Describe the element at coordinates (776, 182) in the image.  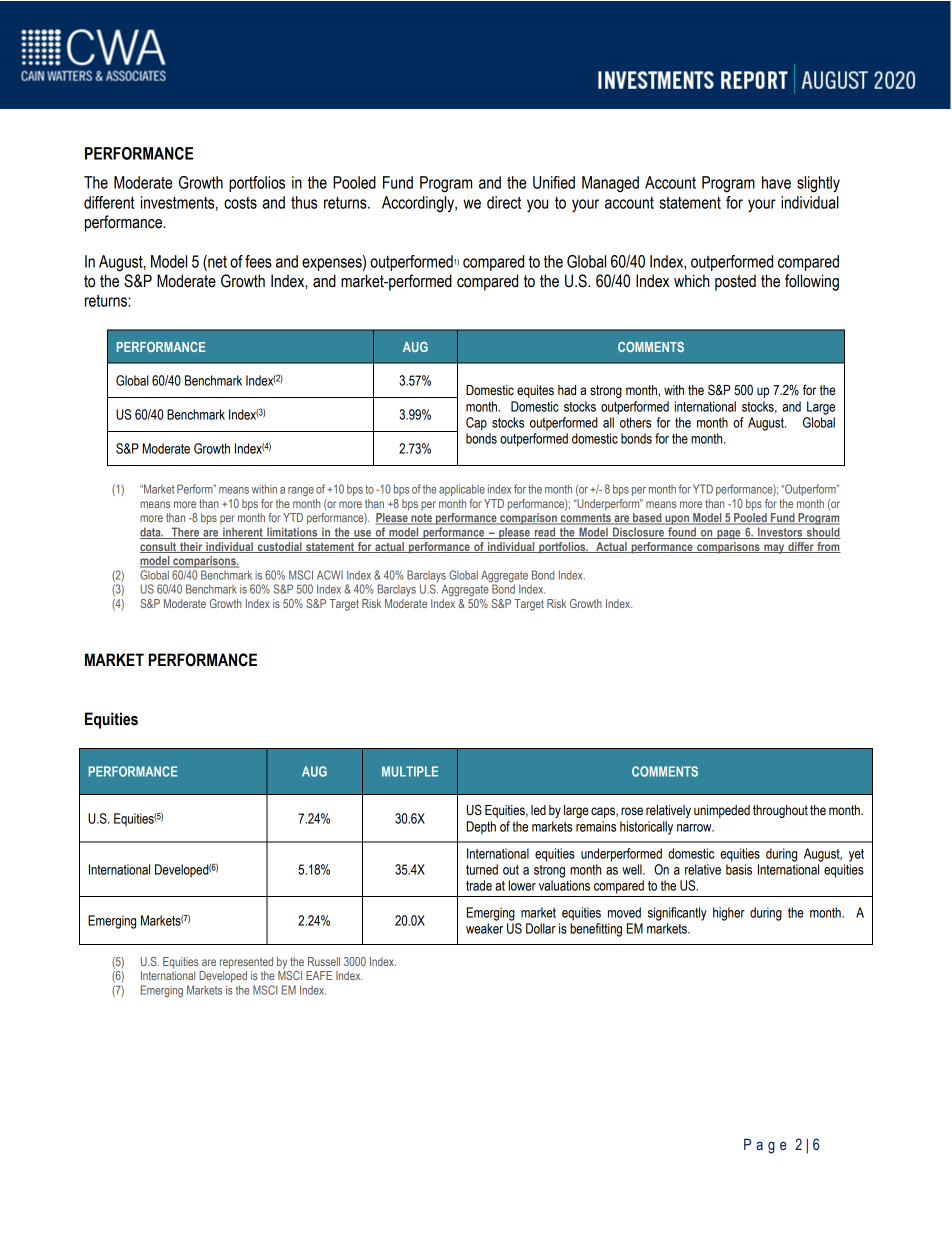
I see `have` at that location.
